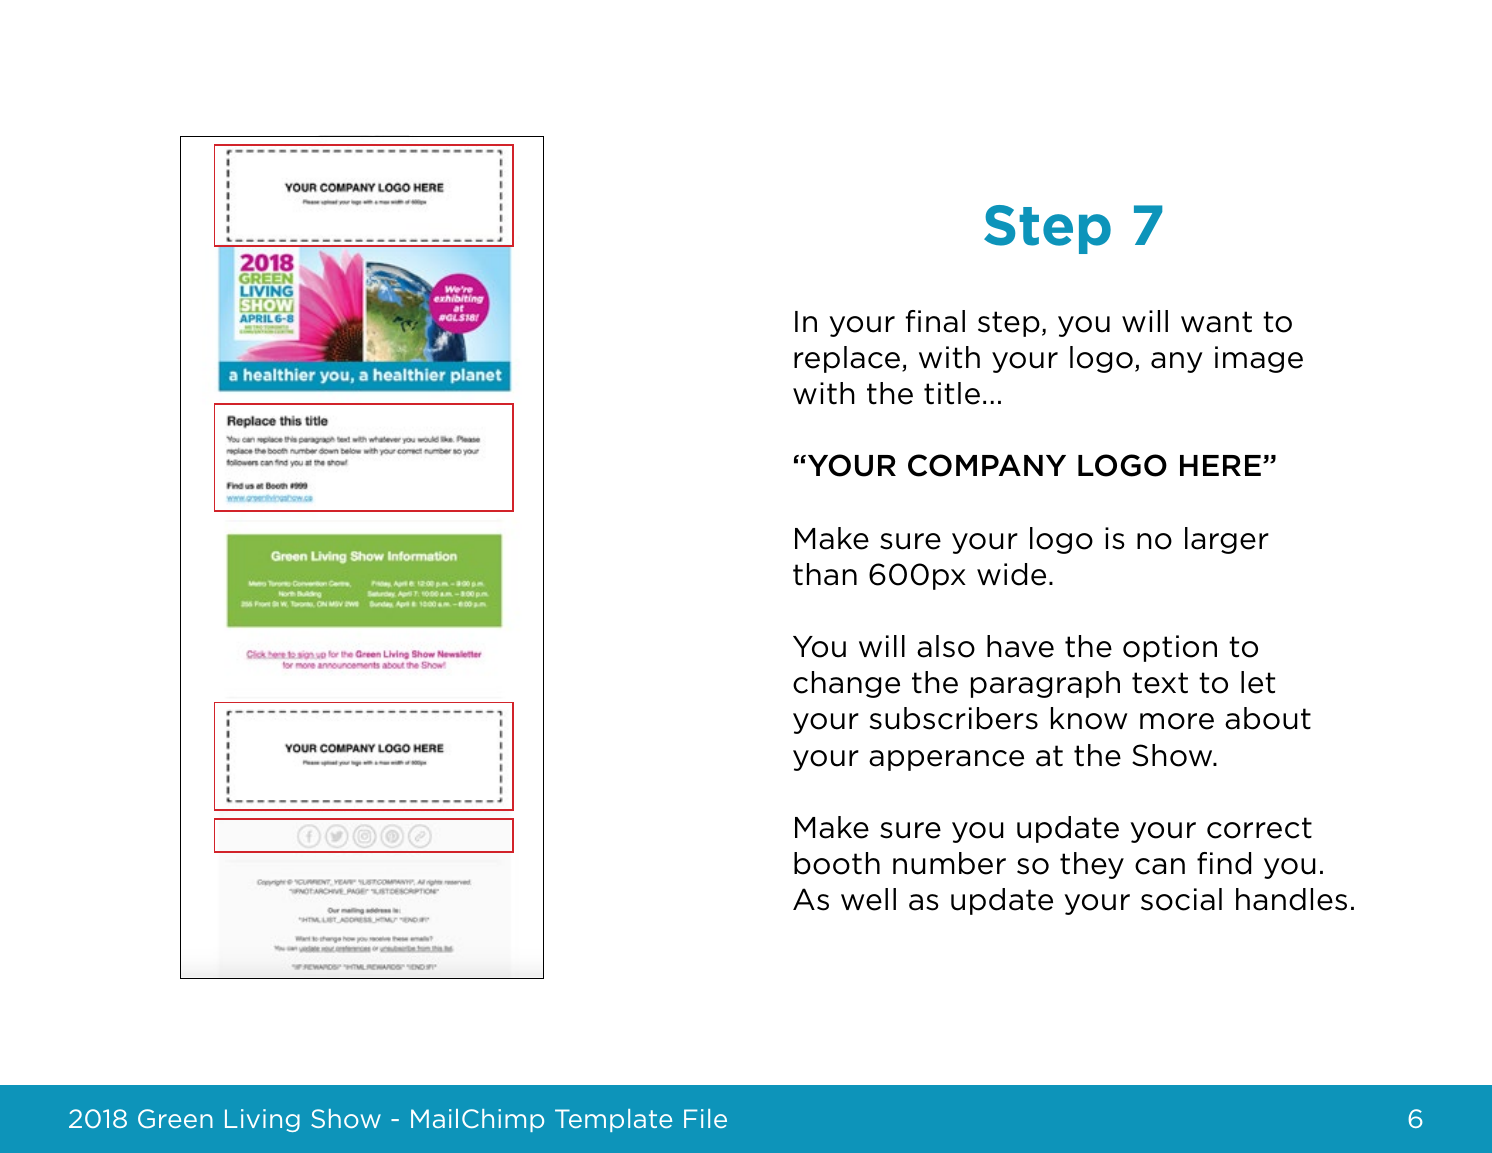 The image size is (1492, 1153). What do you see at coordinates (825, 574) in the screenshot?
I see `than` at bounding box center [825, 574].
